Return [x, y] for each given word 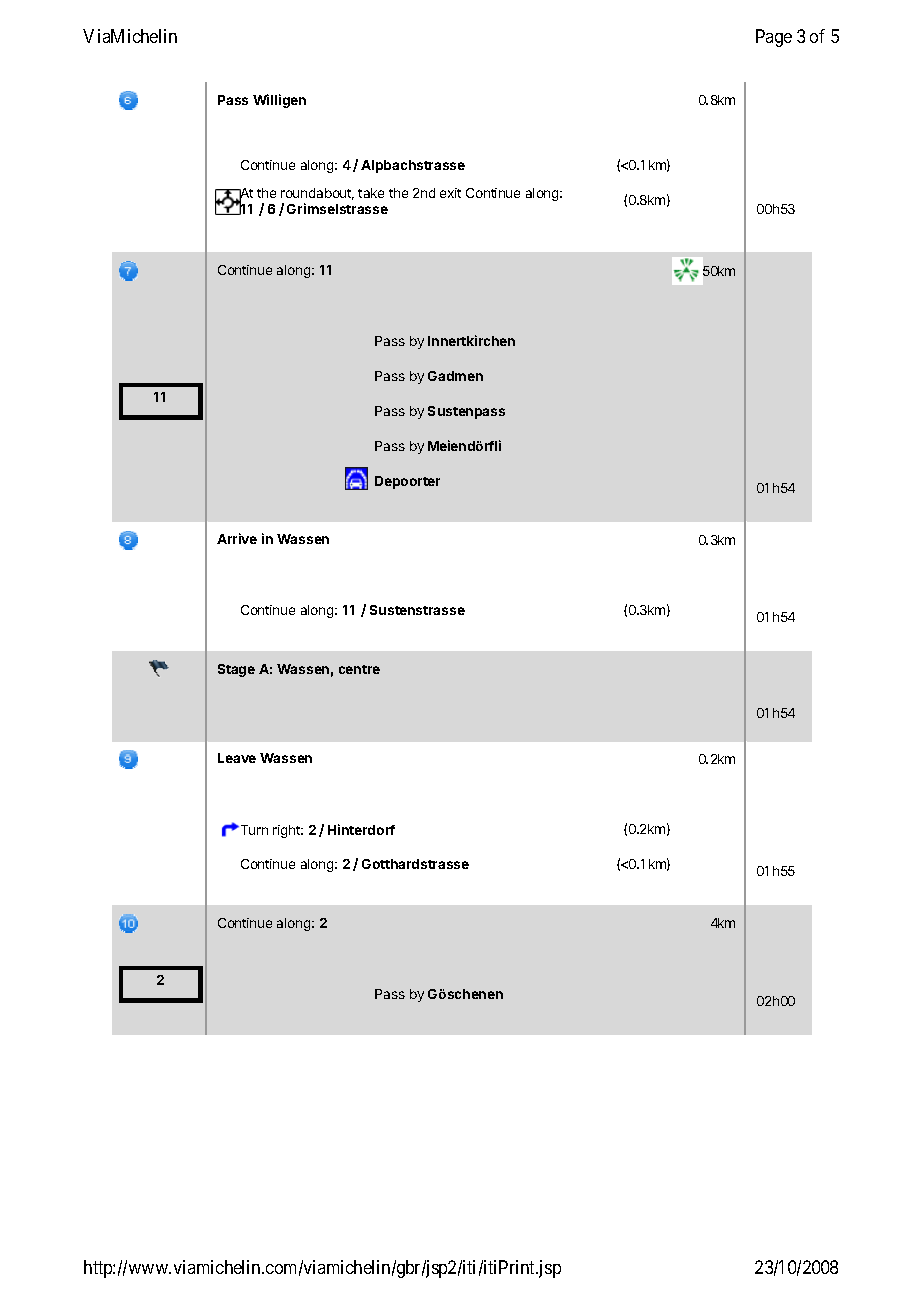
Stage [236, 670]
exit [450, 193]
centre [359, 669]
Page [774, 38]
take [371, 193]
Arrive [237, 538]
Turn [253, 830]
